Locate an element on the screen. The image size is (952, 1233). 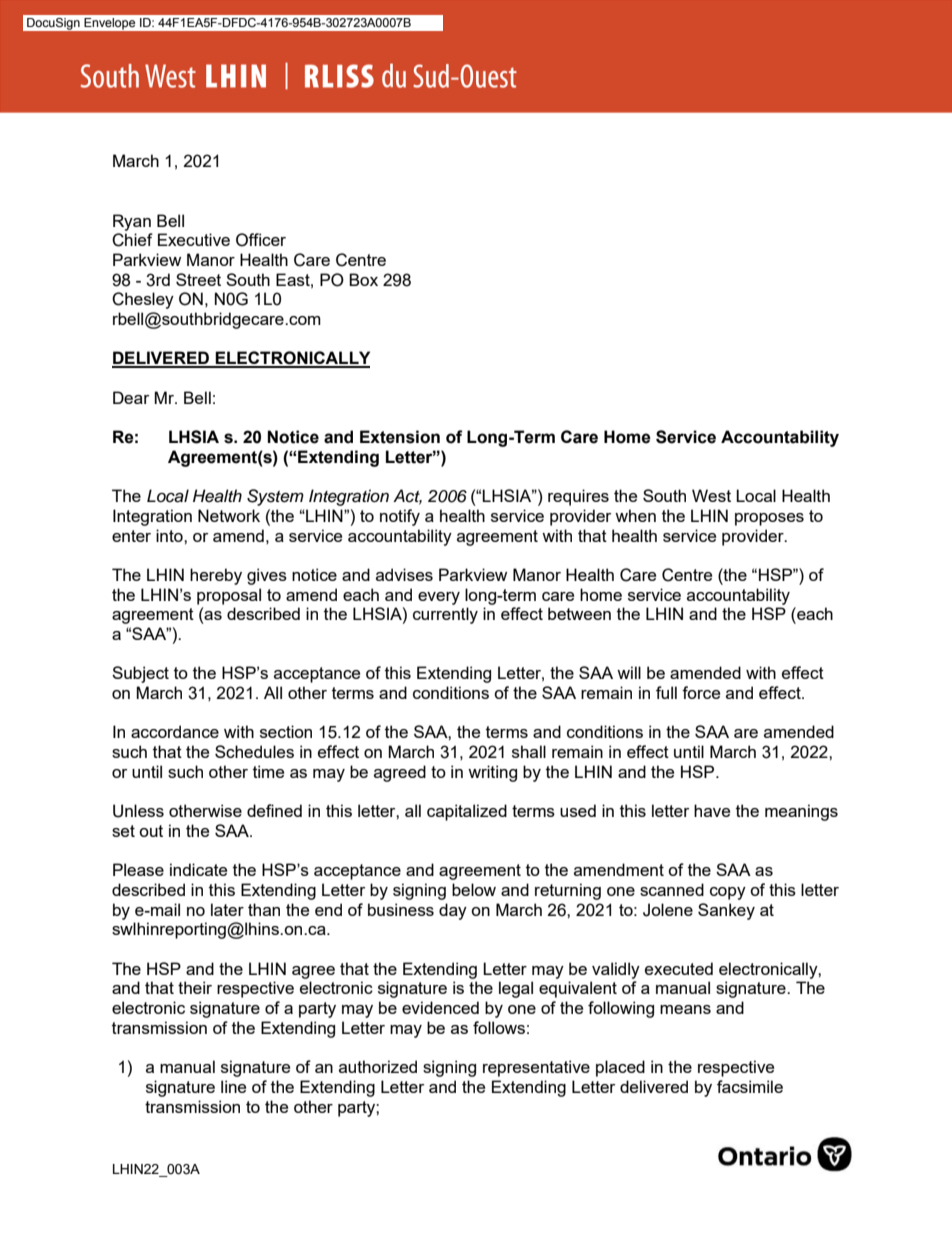
West is located at coordinates (711, 495).
